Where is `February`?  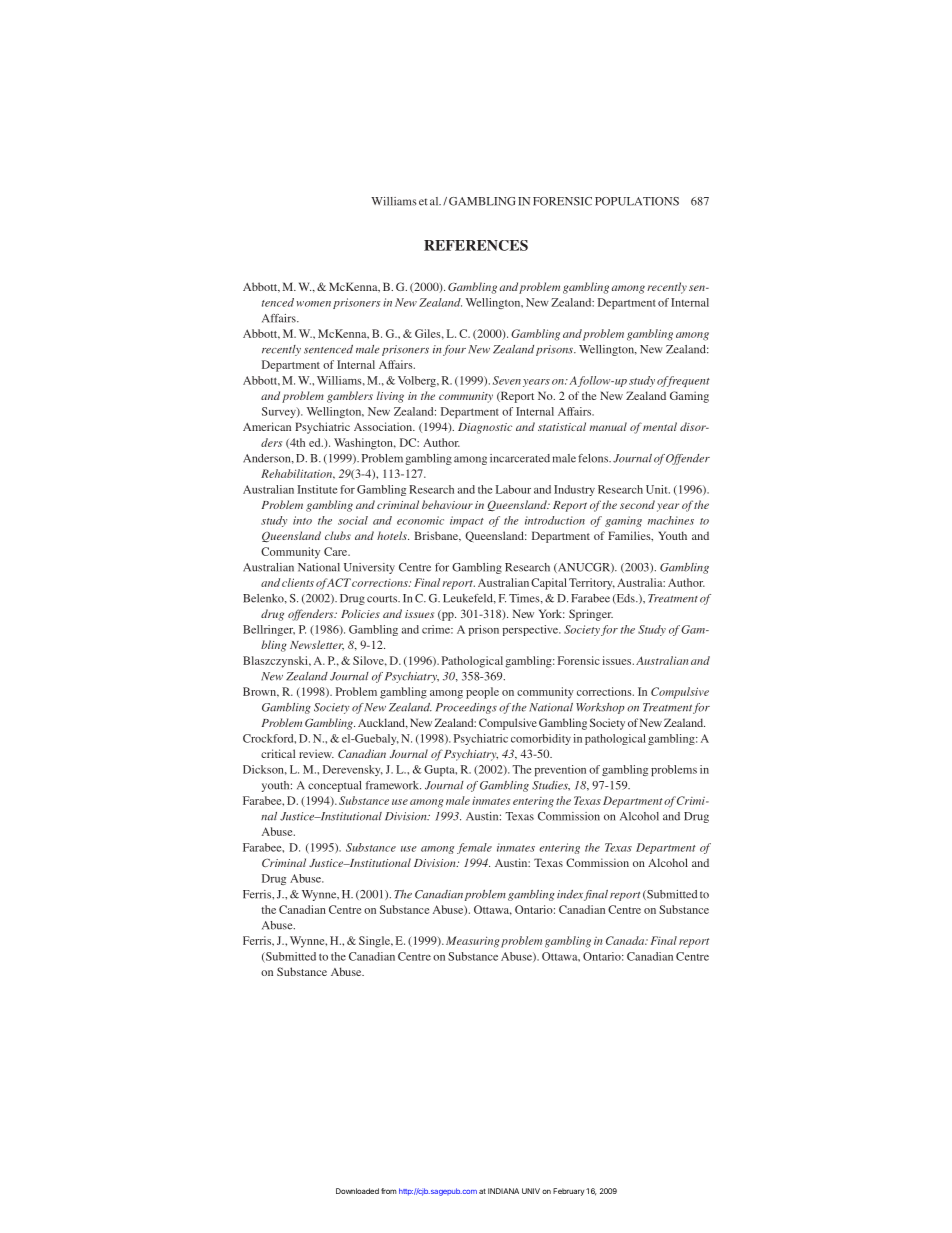 February is located at coordinates (568, 1192).
